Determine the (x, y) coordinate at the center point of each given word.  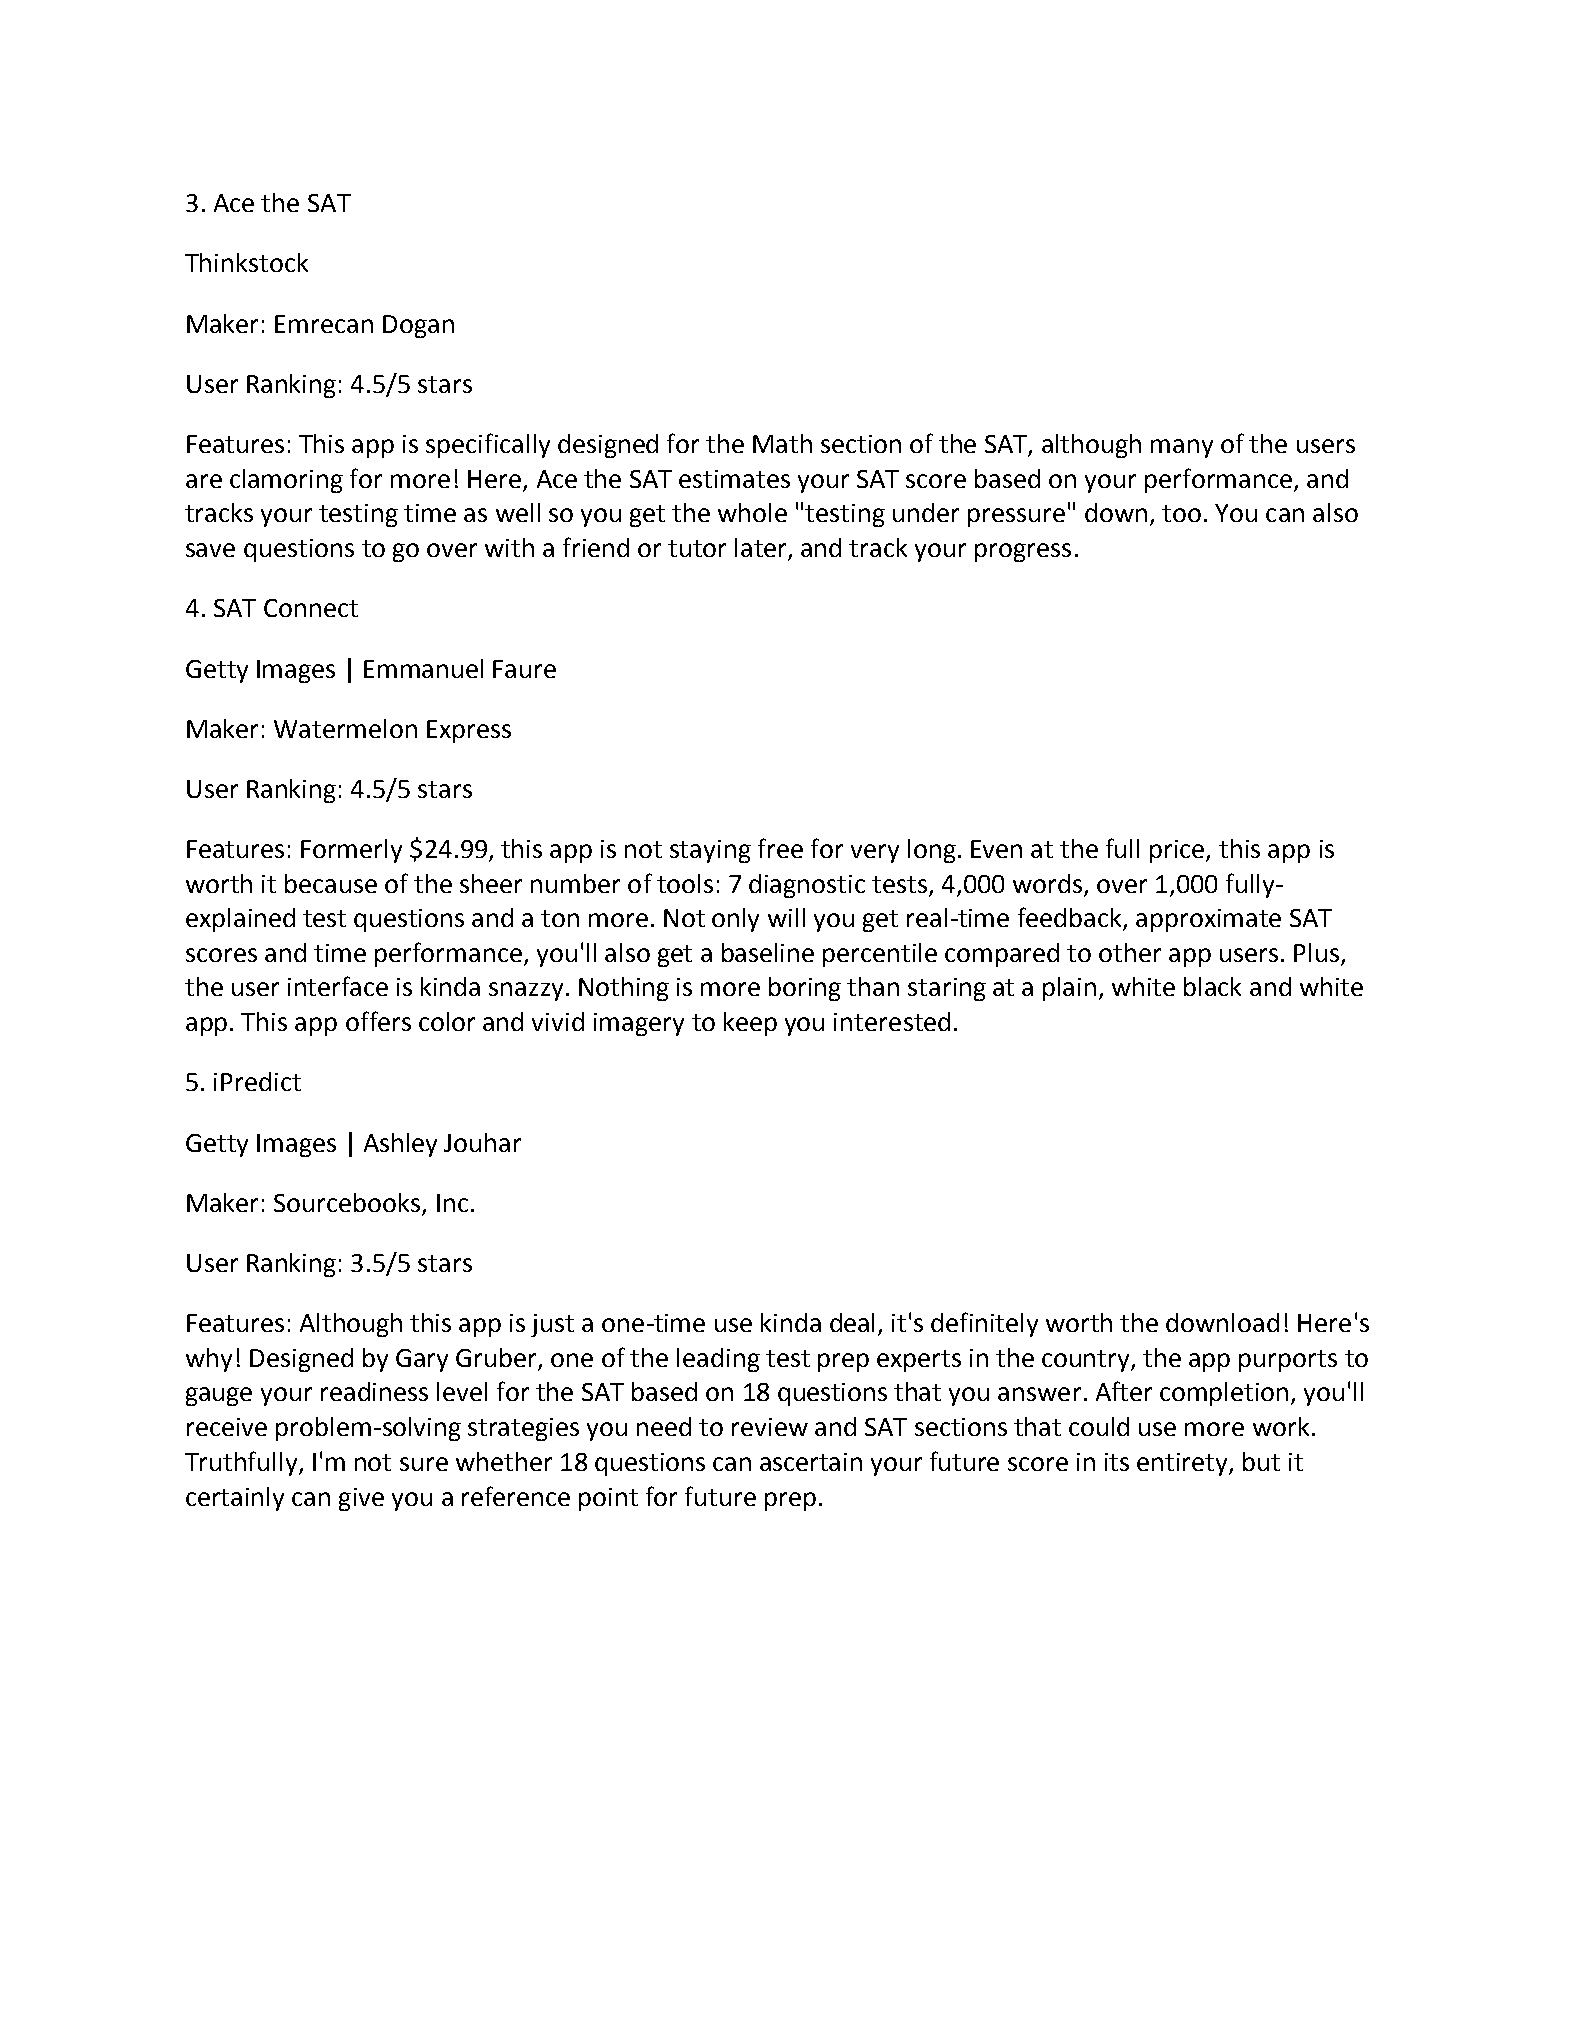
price (1178, 851)
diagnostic (807, 886)
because (331, 883)
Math (782, 443)
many (1182, 448)
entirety (1183, 1464)
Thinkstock (246, 262)
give (361, 1499)
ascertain (811, 1462)
